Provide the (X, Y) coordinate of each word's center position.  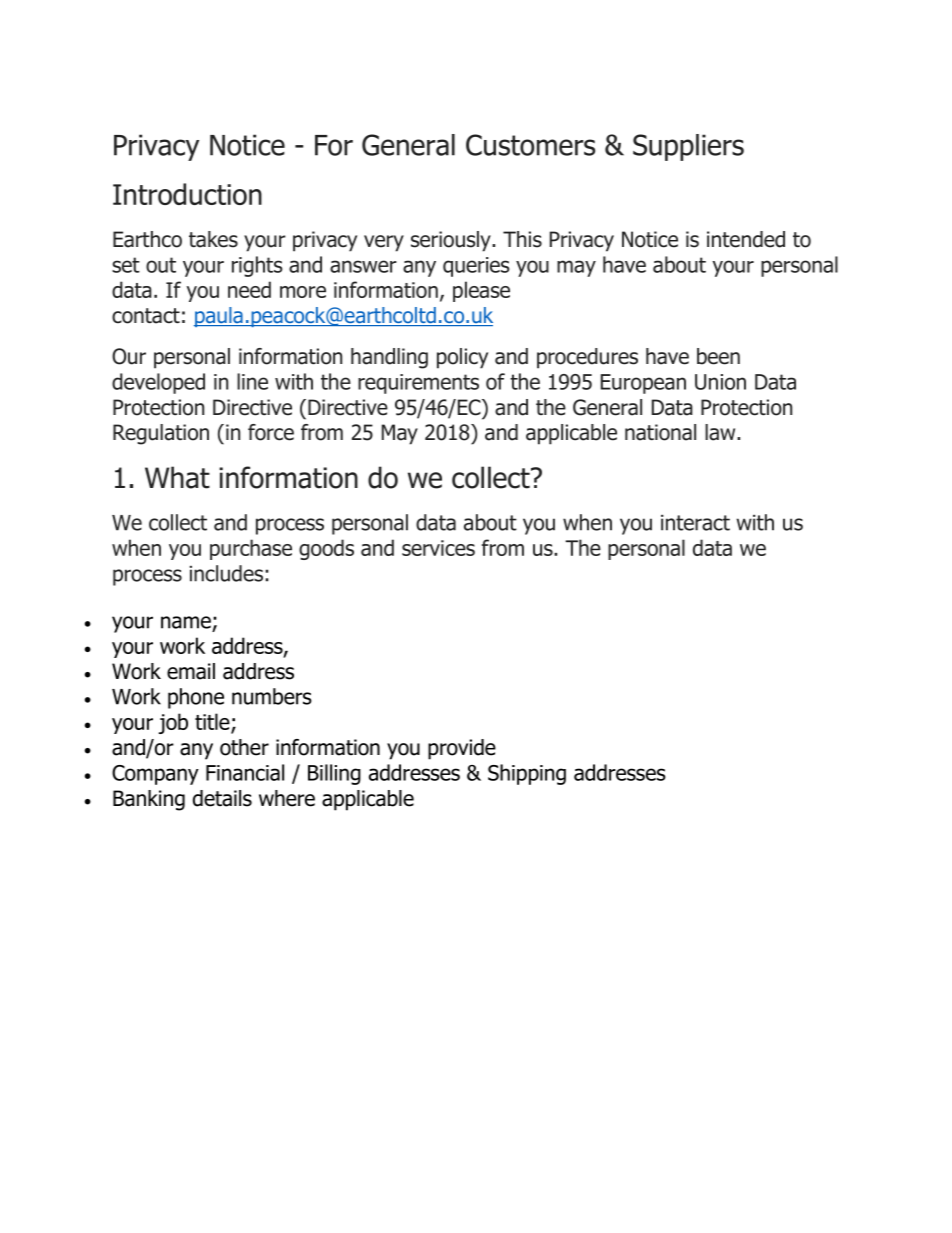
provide (462, 749)
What (177, 477)
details (222, 798)
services (438, 548)
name (186, 622)
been (718, 356)
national (660, 432)
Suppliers (688, 147)
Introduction (187, 194)
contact (146, 316)
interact (695, 523)
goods (326, 549)
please (481, 291)
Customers (530, 145)
